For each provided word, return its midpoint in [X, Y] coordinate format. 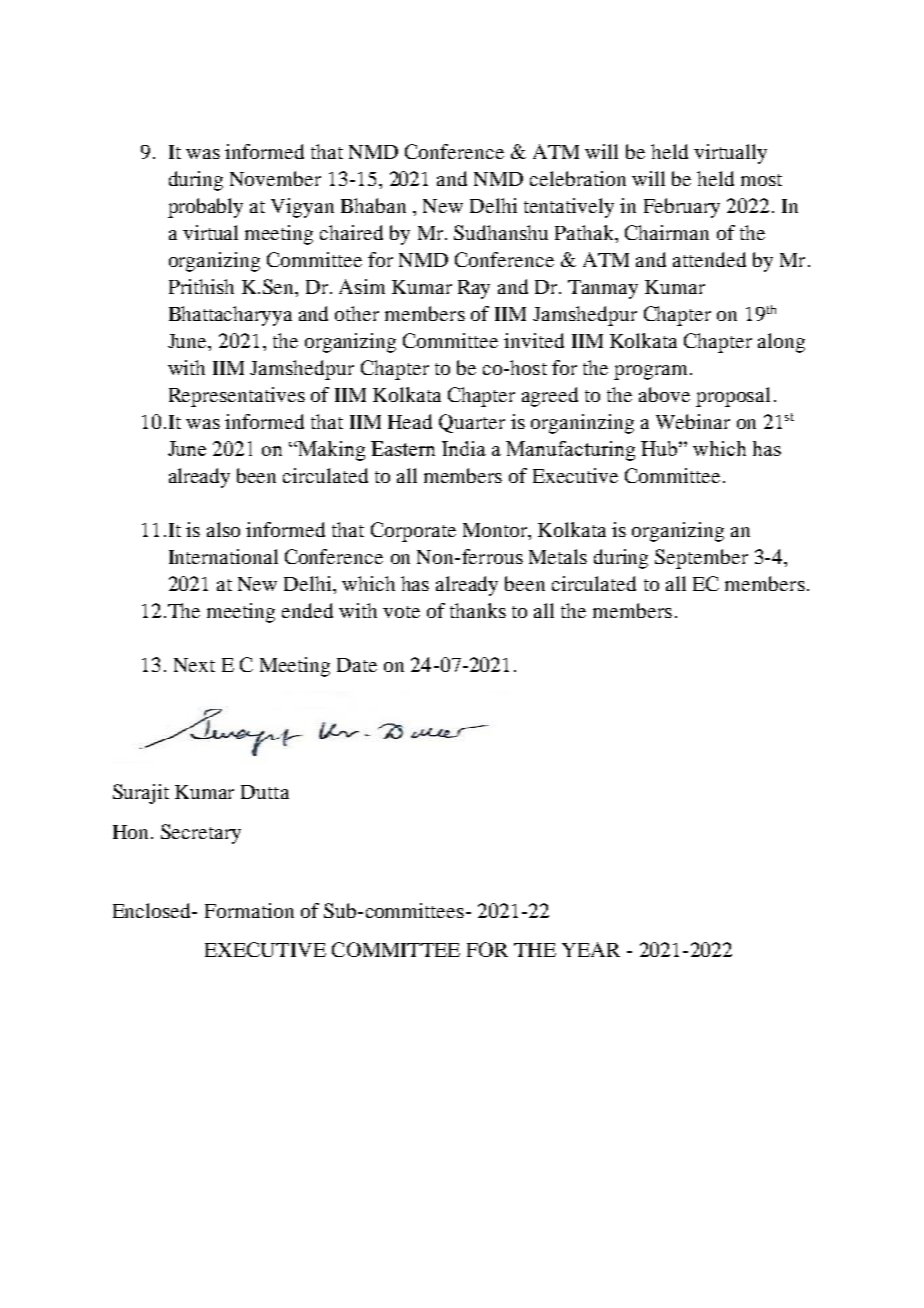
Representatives [237, 397]
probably [205, 208]
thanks [478, 610]
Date [357, 665]
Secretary [201, 834]
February [682, 208]
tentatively [569, 208]
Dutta [265, 792]
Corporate [413, 532]
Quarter [472, 423]
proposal [733, 397]
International [223, 556]
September [701, 559]
